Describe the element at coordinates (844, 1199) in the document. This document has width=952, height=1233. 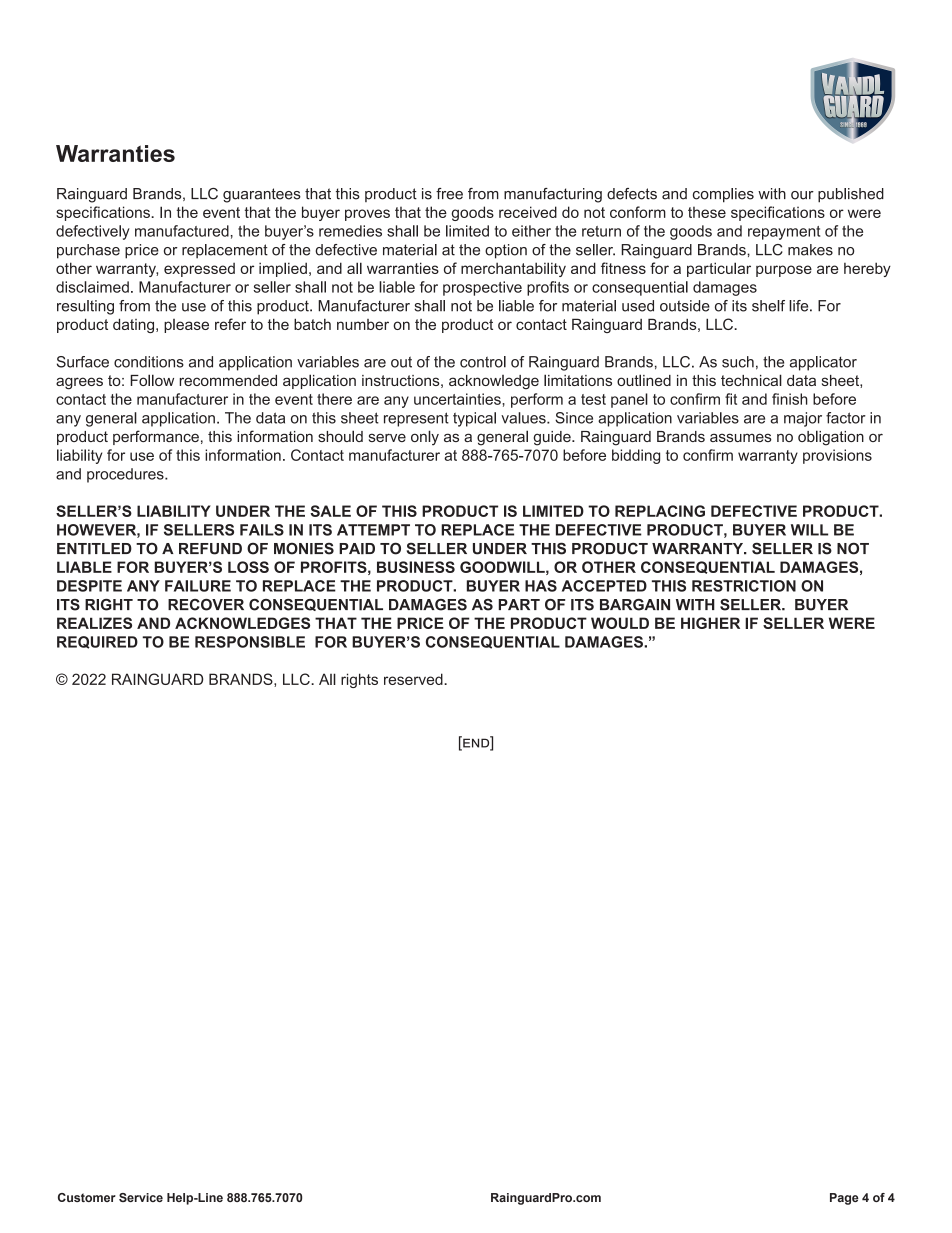
I see `Page` at that location.
